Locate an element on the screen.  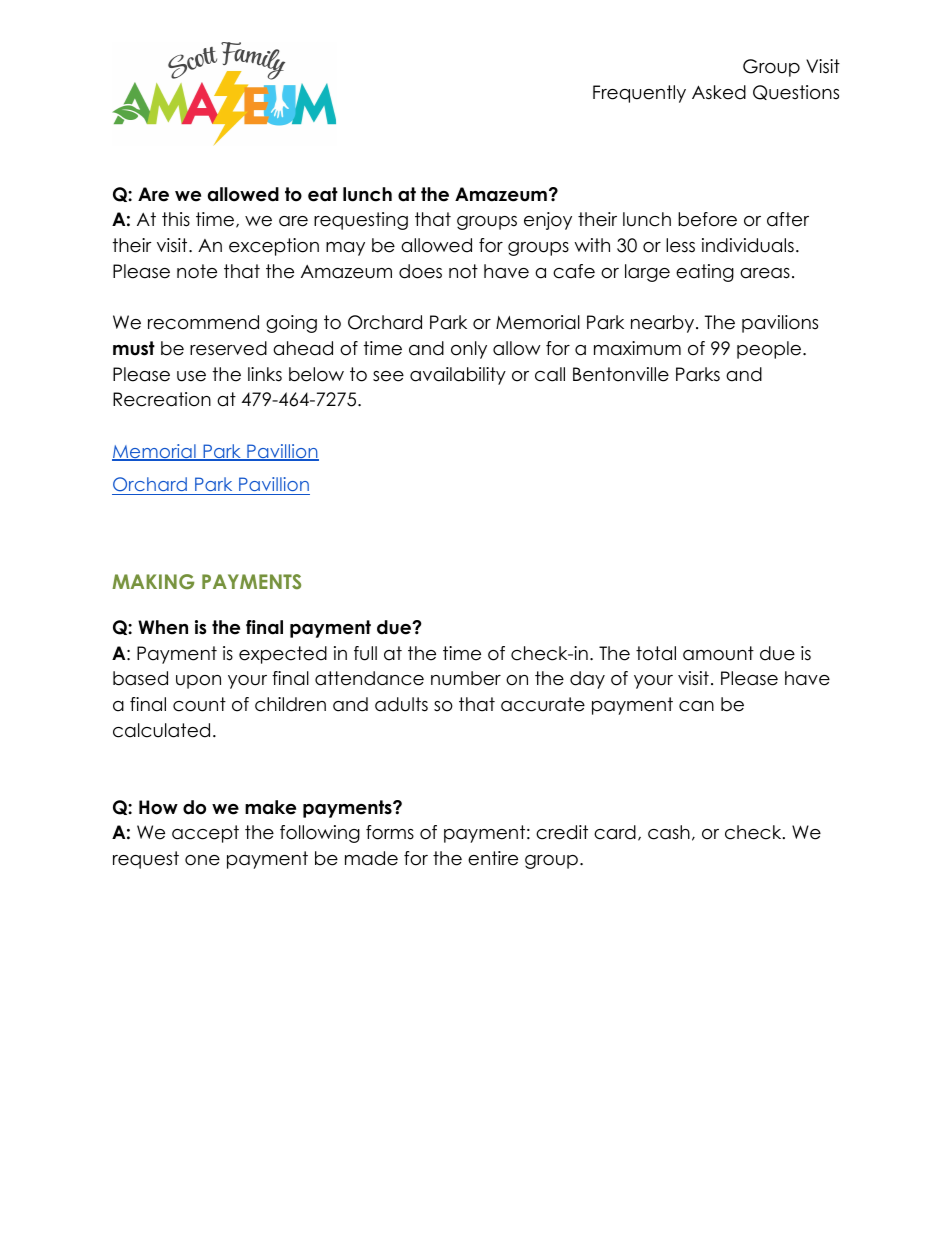
accept is located at coordinates (205, 834).
